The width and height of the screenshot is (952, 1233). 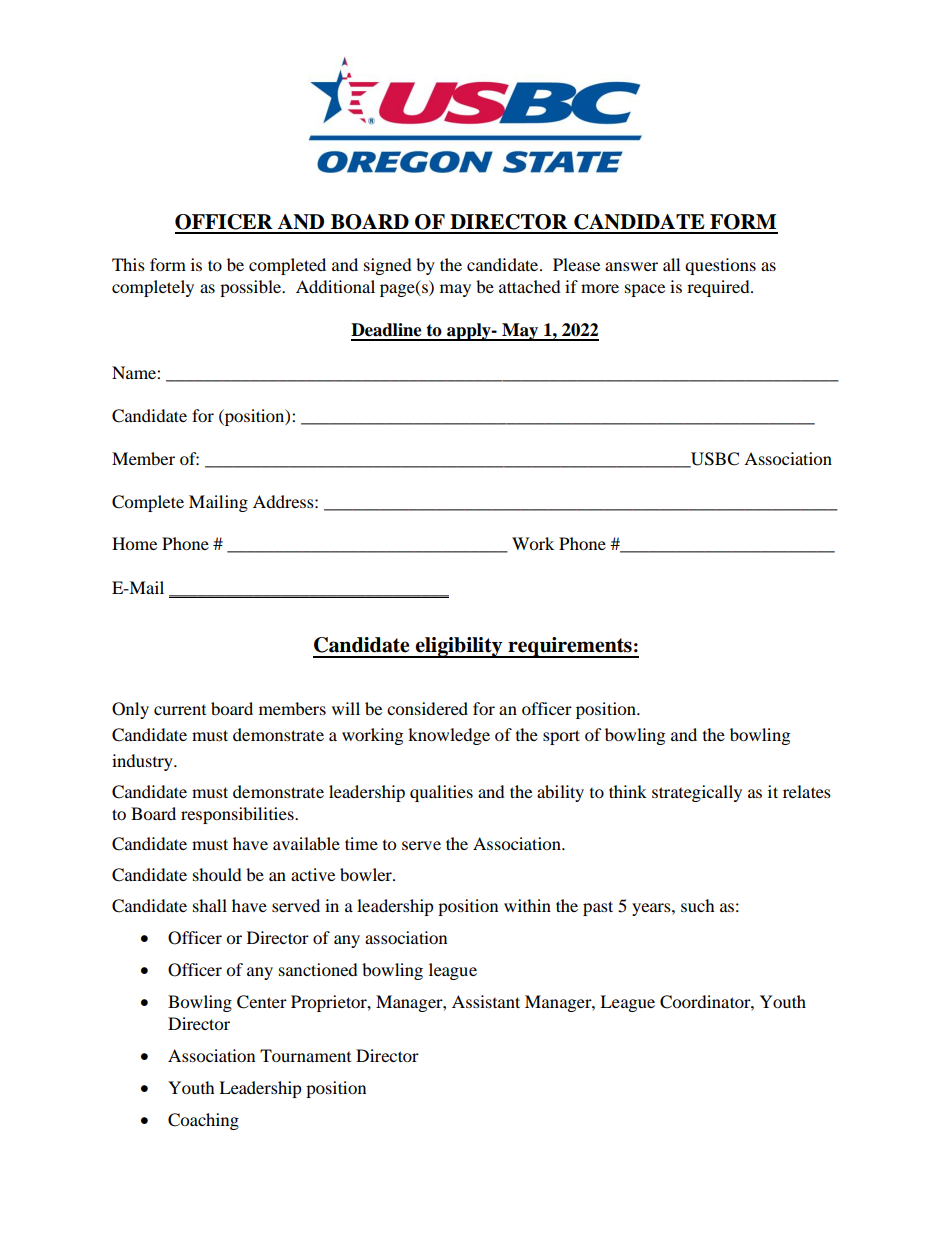 What do you see at coordinates (210, 905) in the screenshot?
I see `shall` at bounding box center [210, 905].
